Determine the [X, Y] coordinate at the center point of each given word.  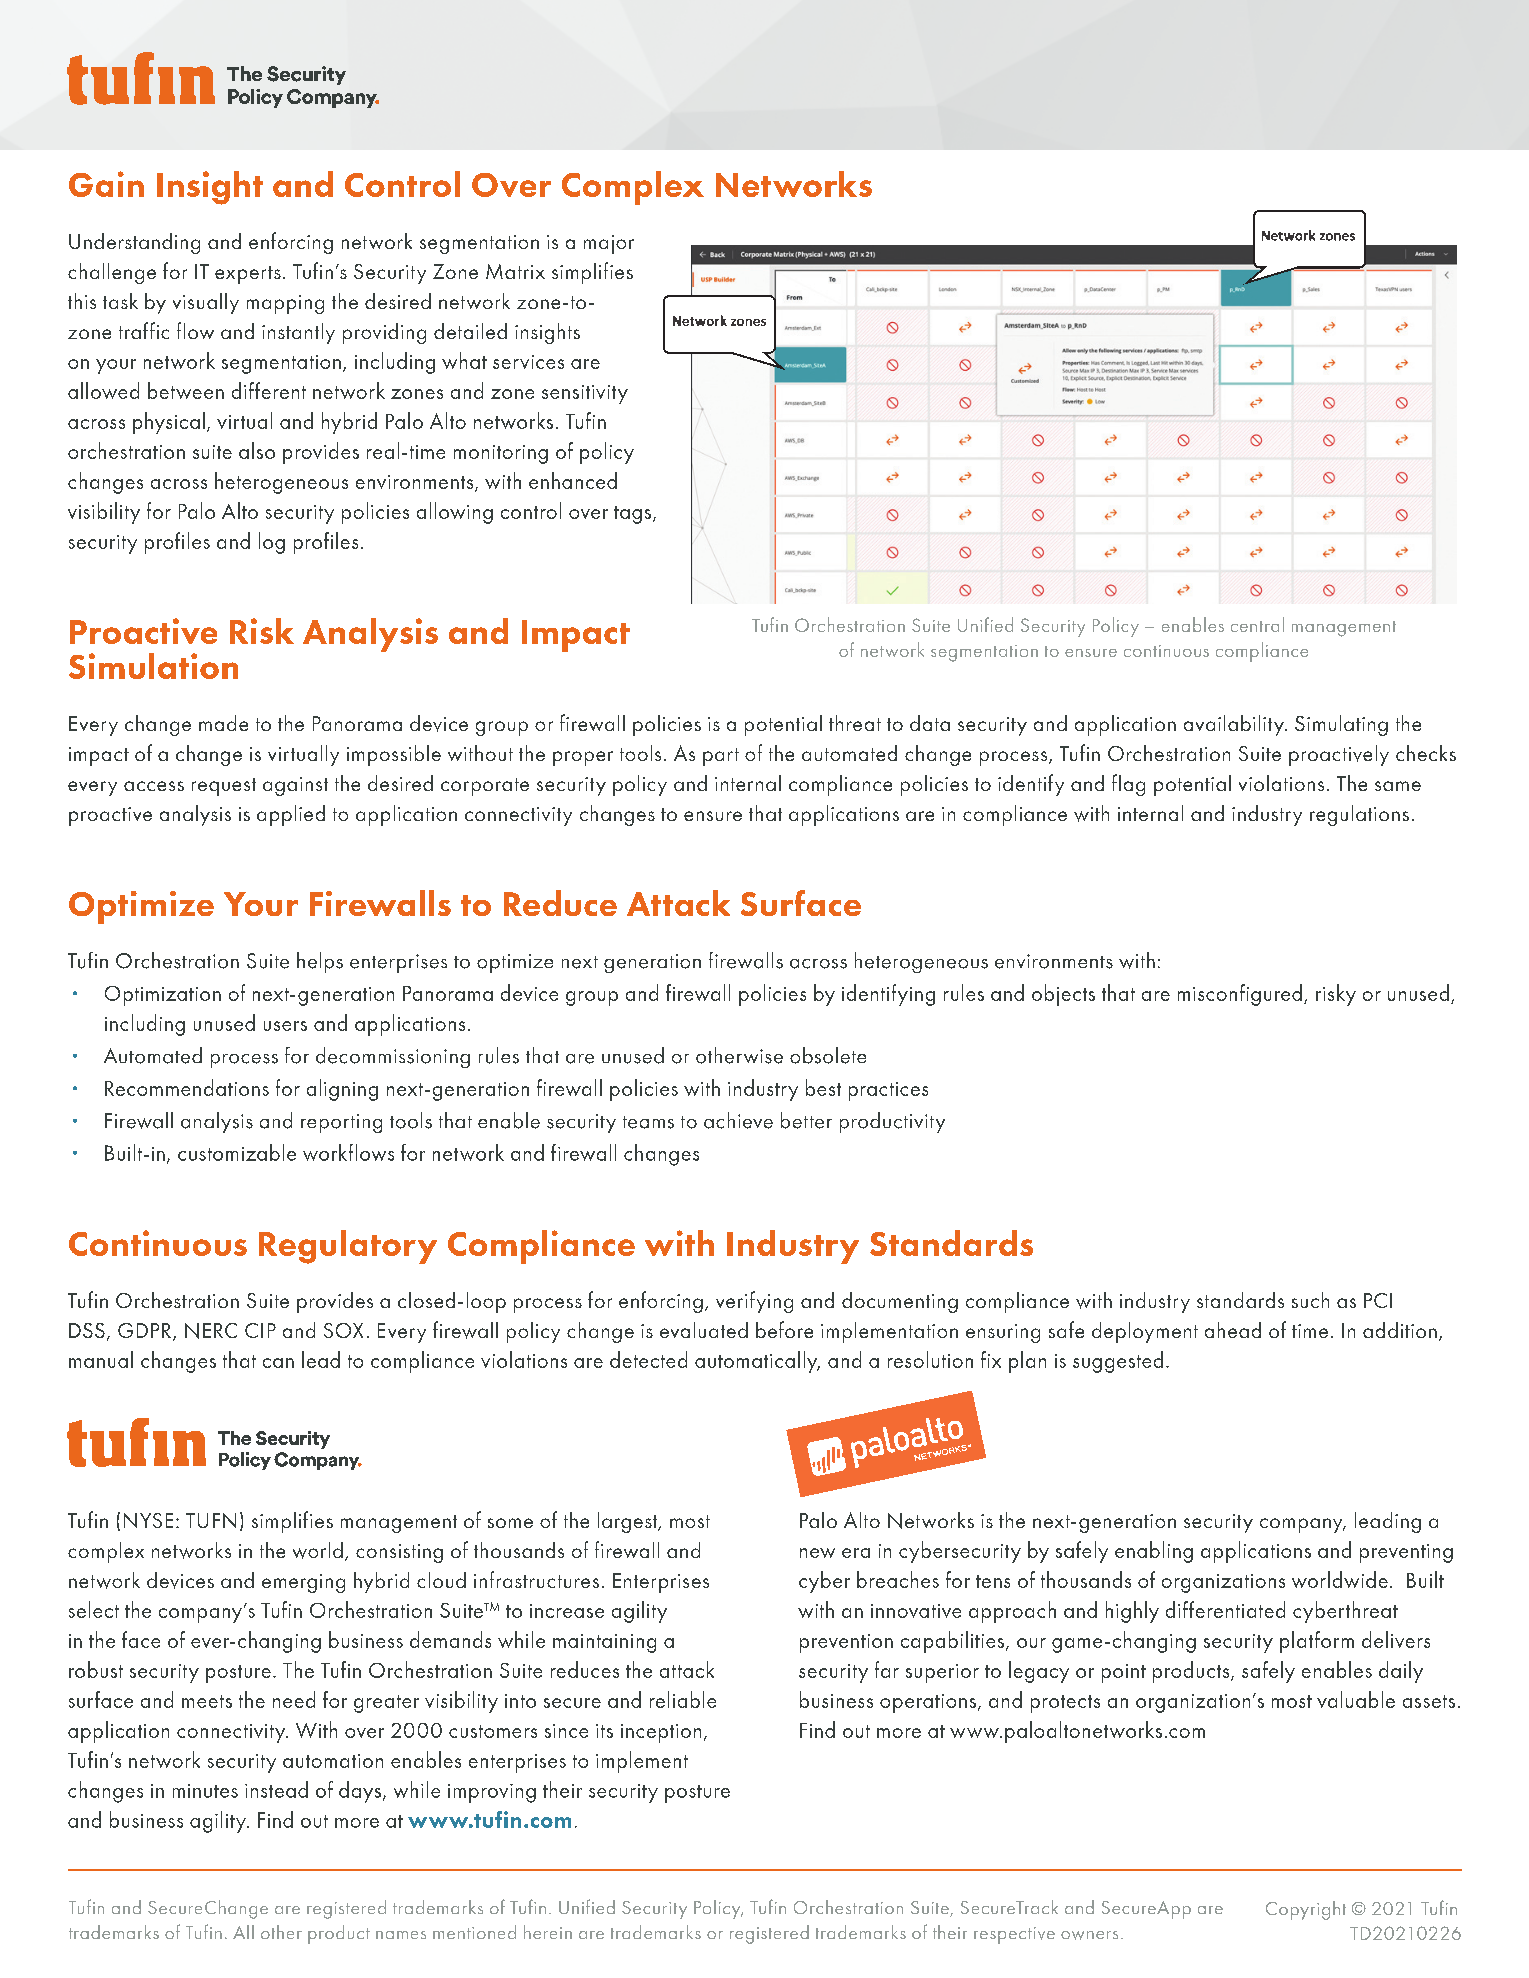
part [721, 757]
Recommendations [187, 1087]
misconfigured [1240, 995]
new [817, 1553]
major [609, 244]
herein [548, 1932]
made [223, 723]
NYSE [148, 1520]
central [1257, 624]
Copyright [1306, 1910]
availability [1235, 725]
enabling [1154, 1552]
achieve [738, 1120]
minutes [205, 1791]
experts [248, 275]
